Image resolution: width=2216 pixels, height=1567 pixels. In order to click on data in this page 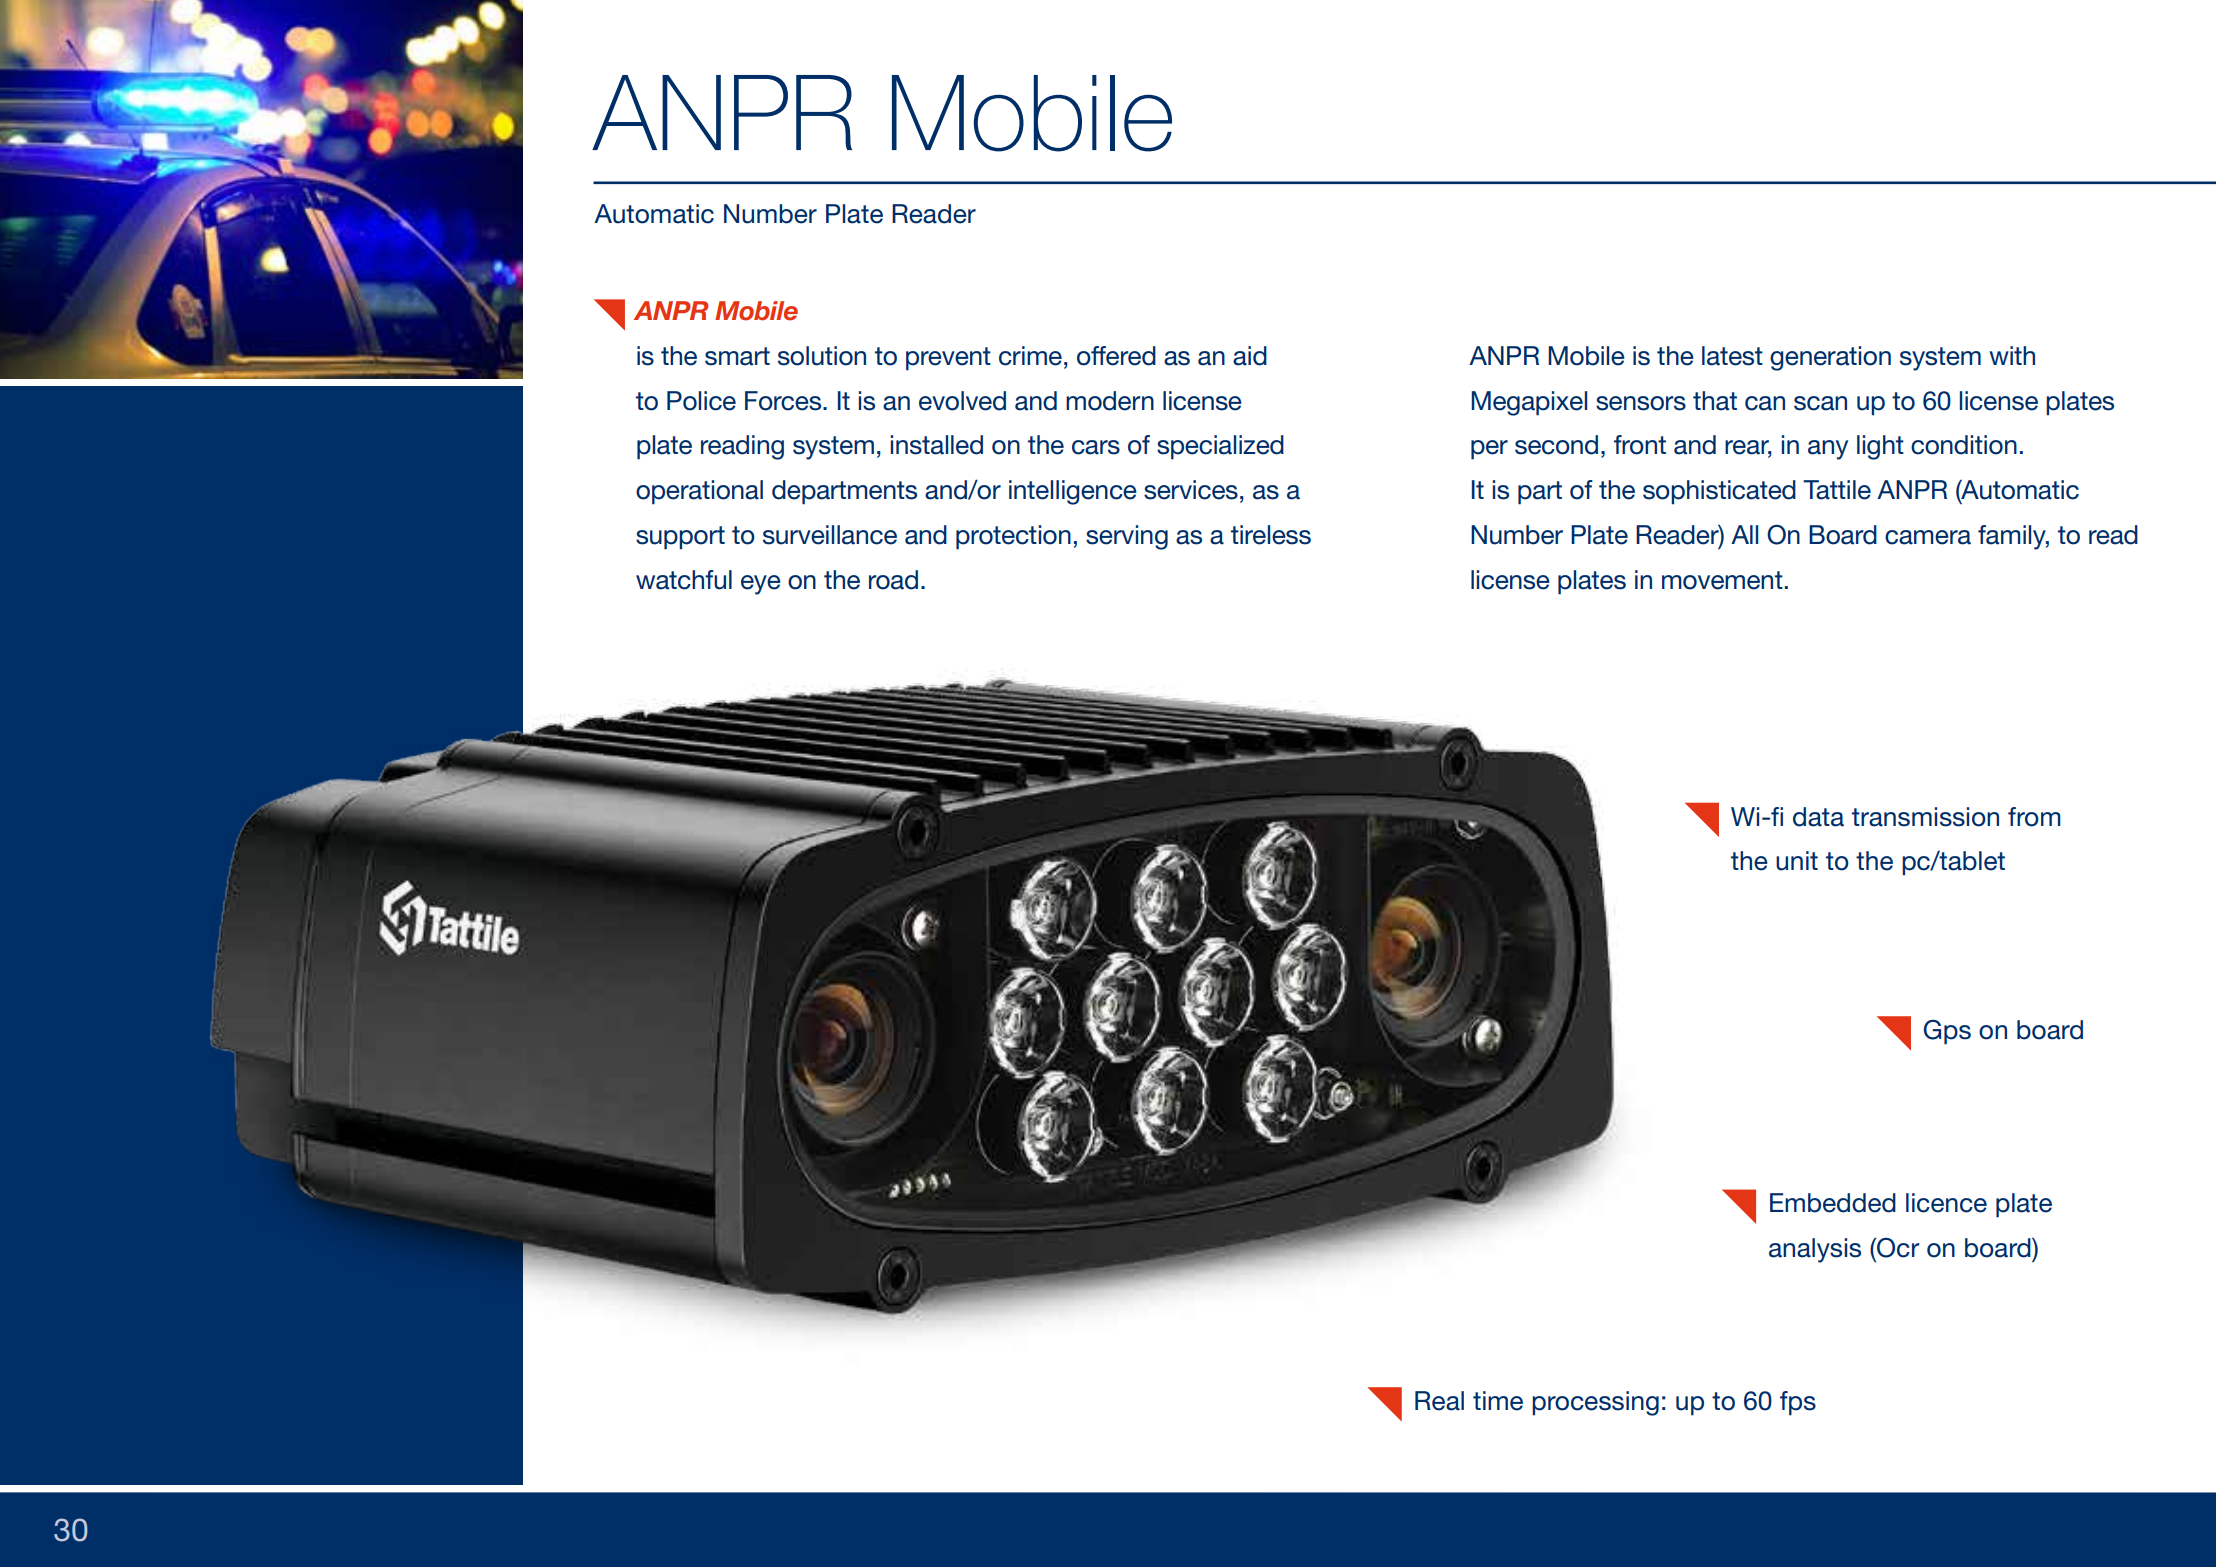, I will do `click(1818, 817)`.
